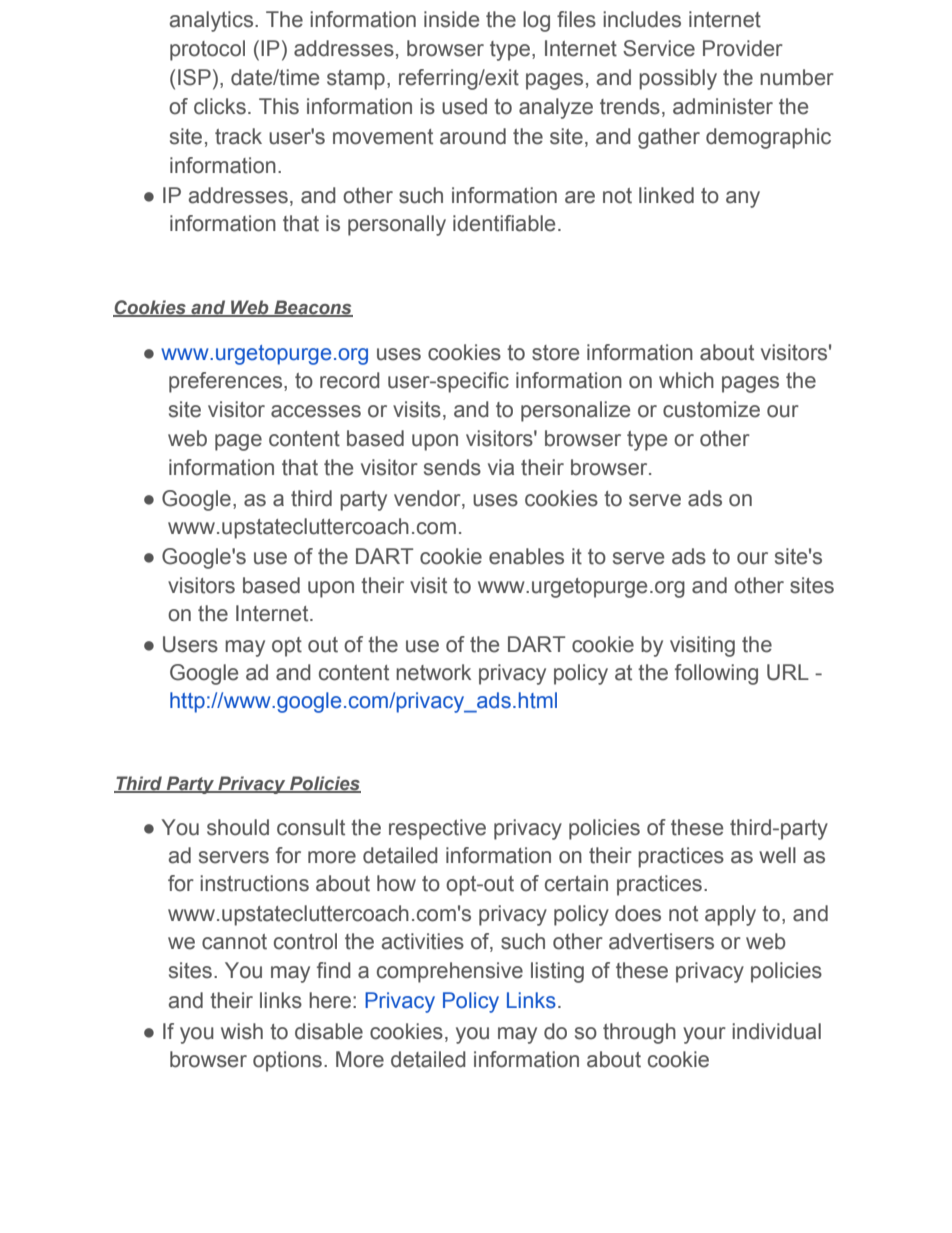 Image resolution: width=952 pixels, height=1233 pixels. Describe the element at coordinates (686, 380) in the screenshot. I see `which` at that location.
